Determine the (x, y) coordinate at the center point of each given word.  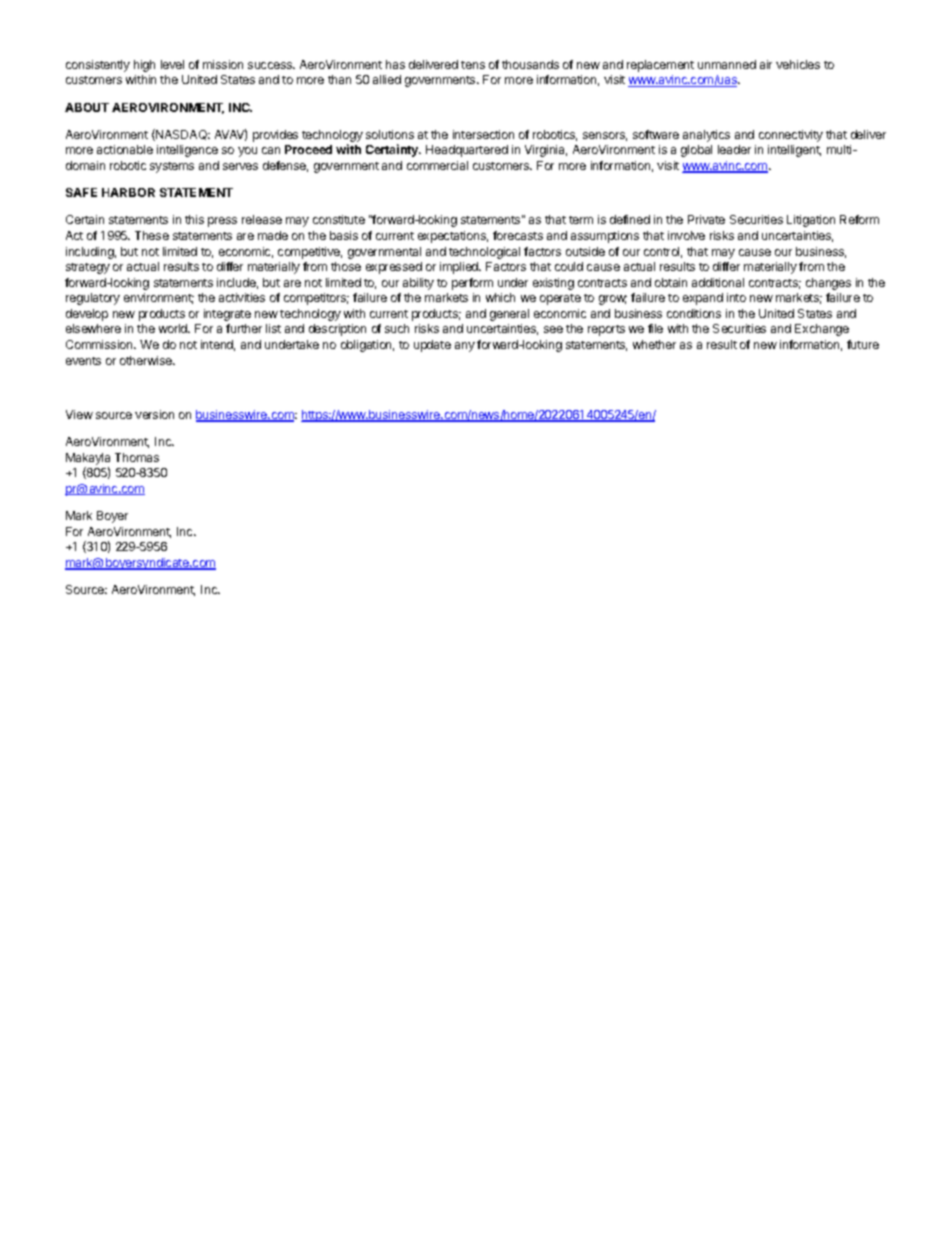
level (172, 64)
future (863, 344)
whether (654, 344)
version (154, 414)
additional (718, 282)
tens (473, 65)
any (465, 347)
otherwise (147, 360)
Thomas (137, 457)
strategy (88, 268)
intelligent (794, 151)
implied (460, 268)
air (766, 64)
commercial (437, 165)
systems (172, 167)
